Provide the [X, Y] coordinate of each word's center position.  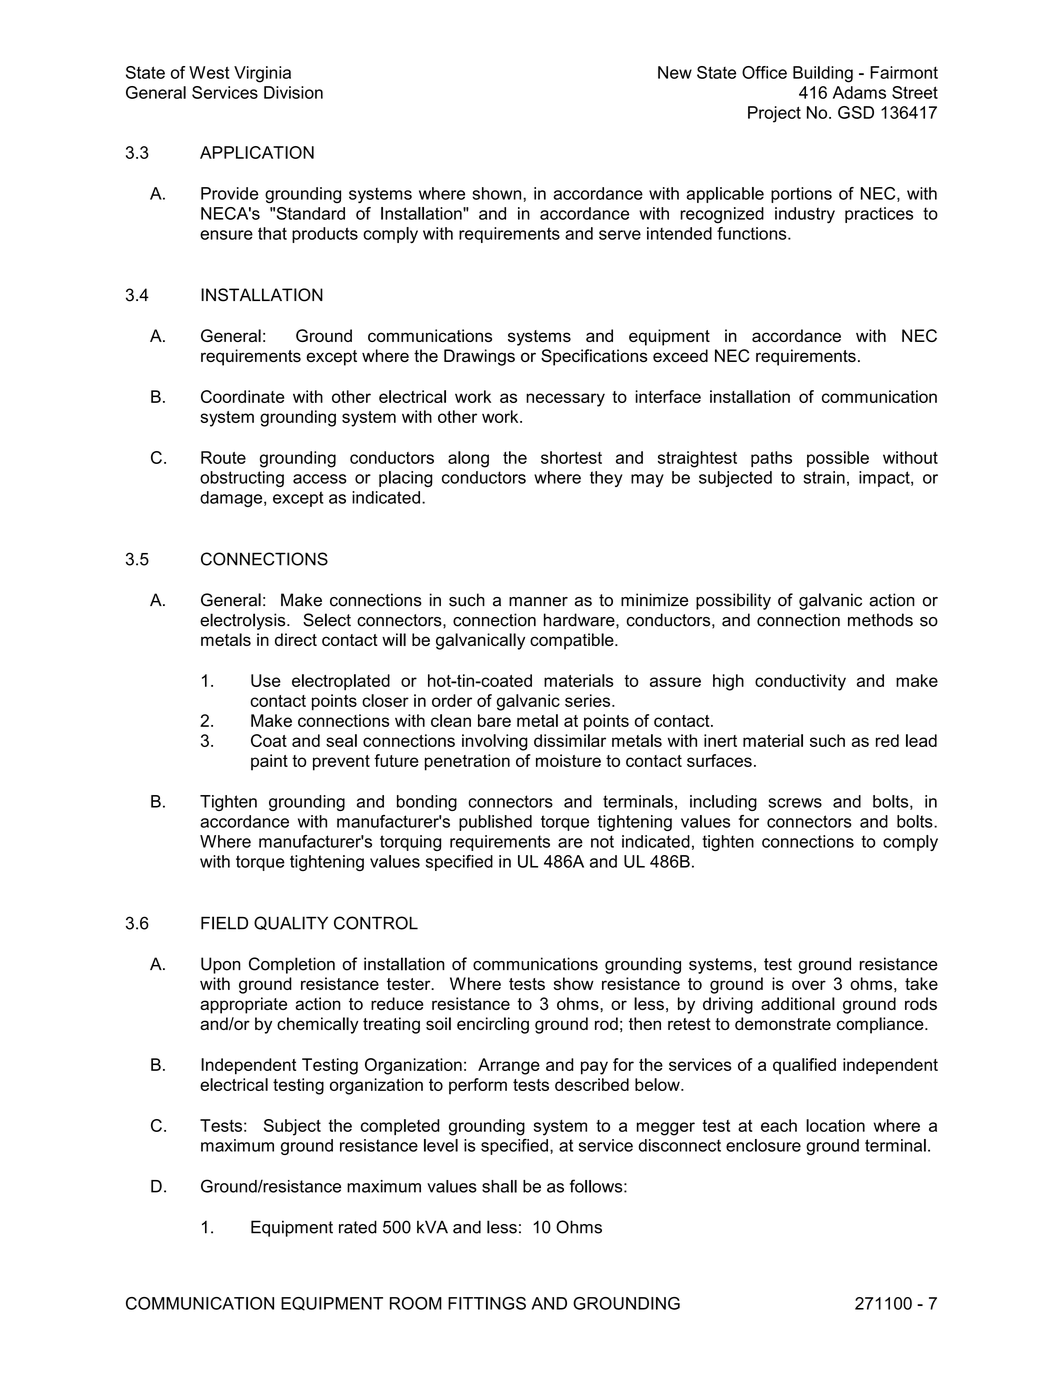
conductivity [800, 682]
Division [293, 92]
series [589, 700]
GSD [856, 112]
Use [266, 680]
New [675, 72]
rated [358, 1227]
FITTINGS [487, 1303]
